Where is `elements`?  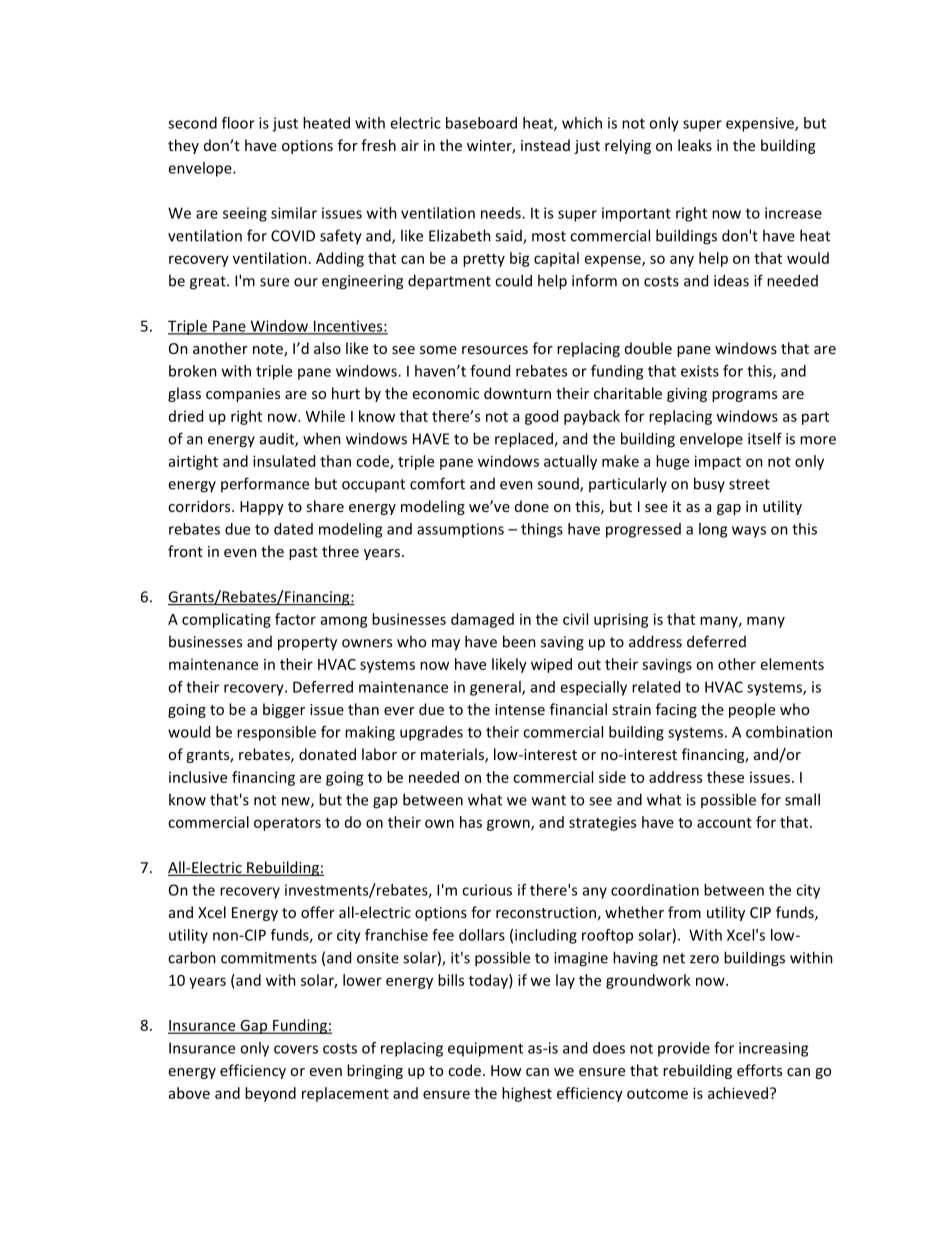 elements is located at coordinates (792, 664).
